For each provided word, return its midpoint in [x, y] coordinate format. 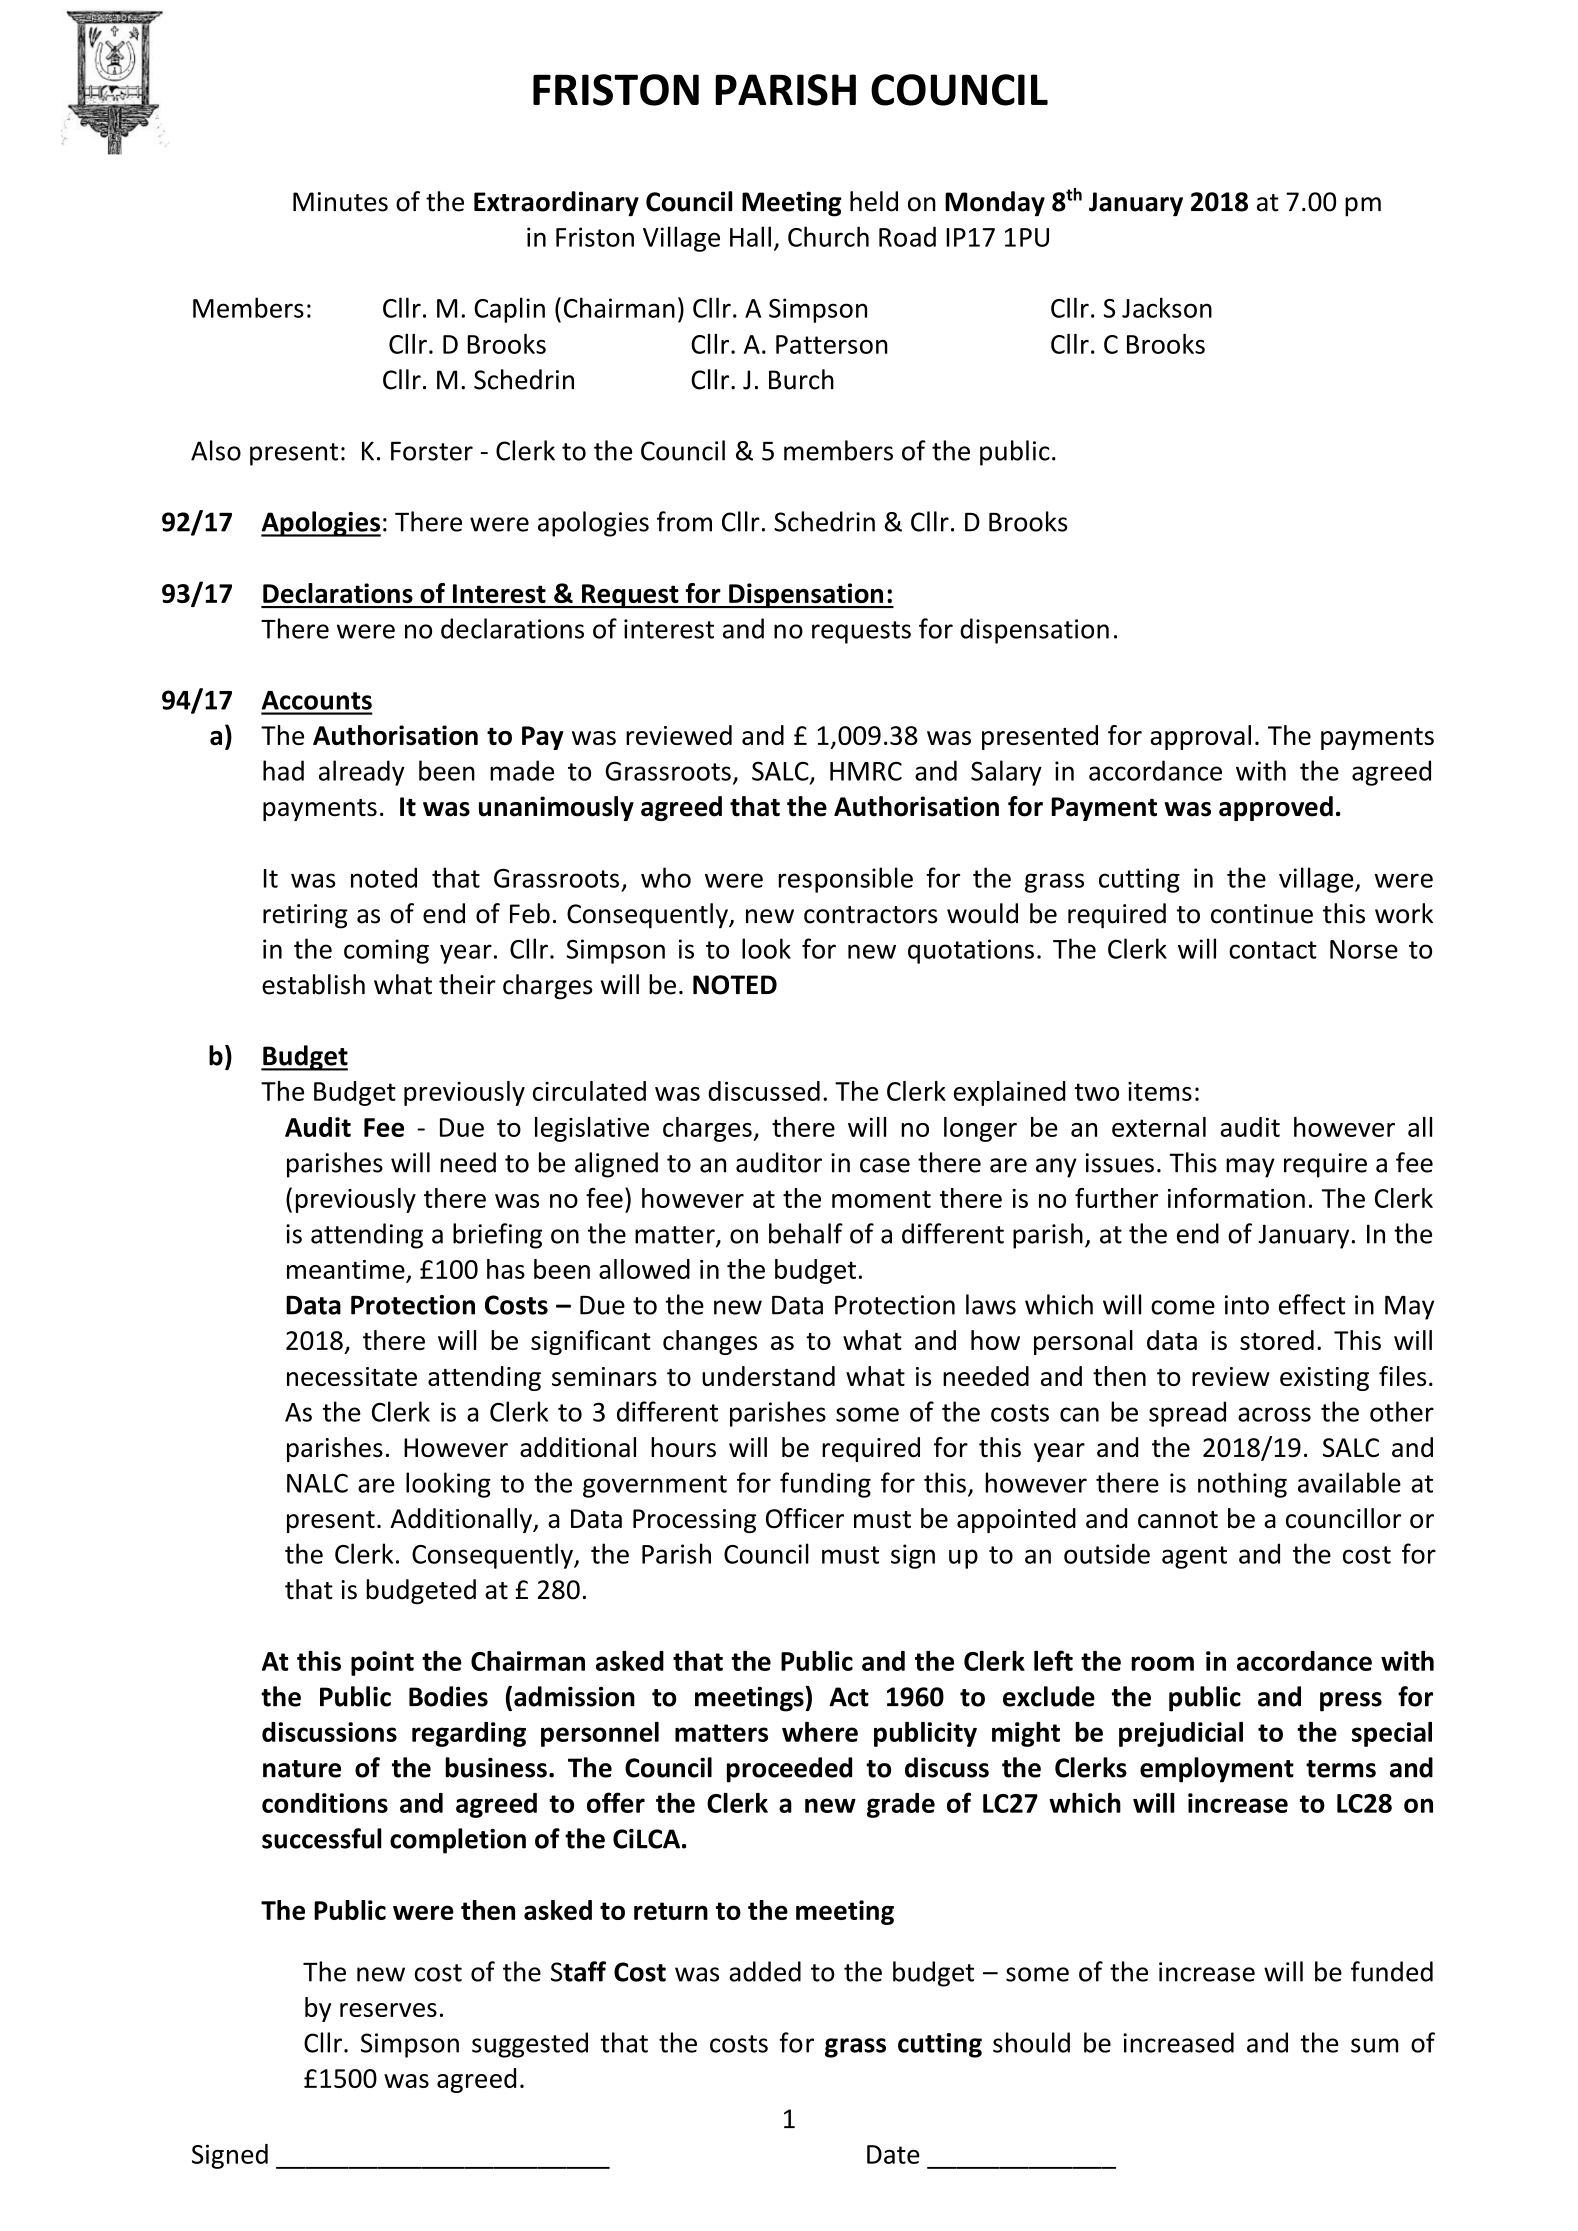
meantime [346, 1269]
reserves [388, 2010]
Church [828, 236]
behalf [806, 1233]
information [1236, 1198]
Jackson [1167, 307]
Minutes [340, 202]
